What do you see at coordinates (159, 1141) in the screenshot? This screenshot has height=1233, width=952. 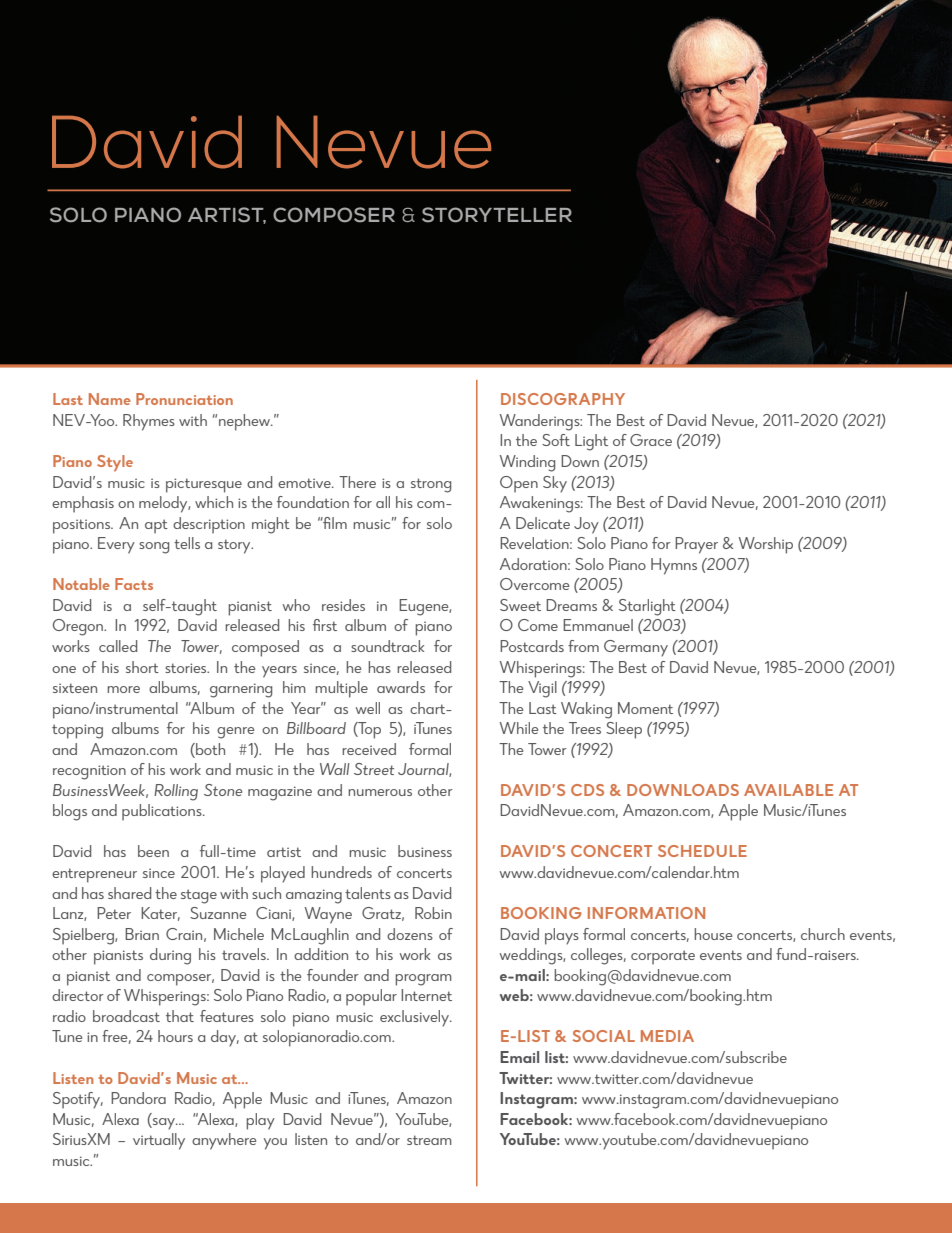 I see `virtually` at bounding box center [159, 1141].
